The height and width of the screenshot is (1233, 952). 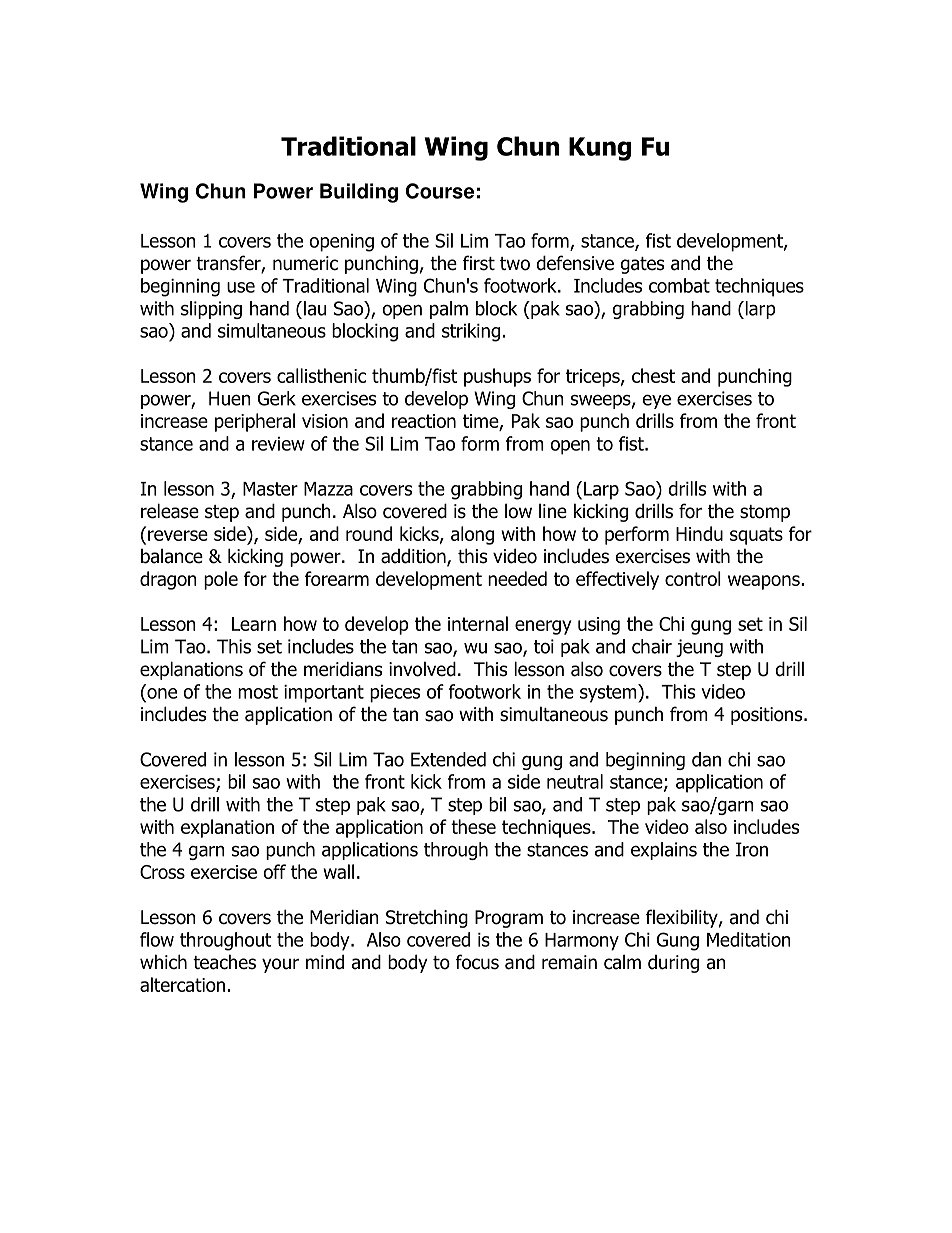 What do you see at coordinates (274, 871) in the screenshot?
I see `off` at bounding box center [274, 871].
